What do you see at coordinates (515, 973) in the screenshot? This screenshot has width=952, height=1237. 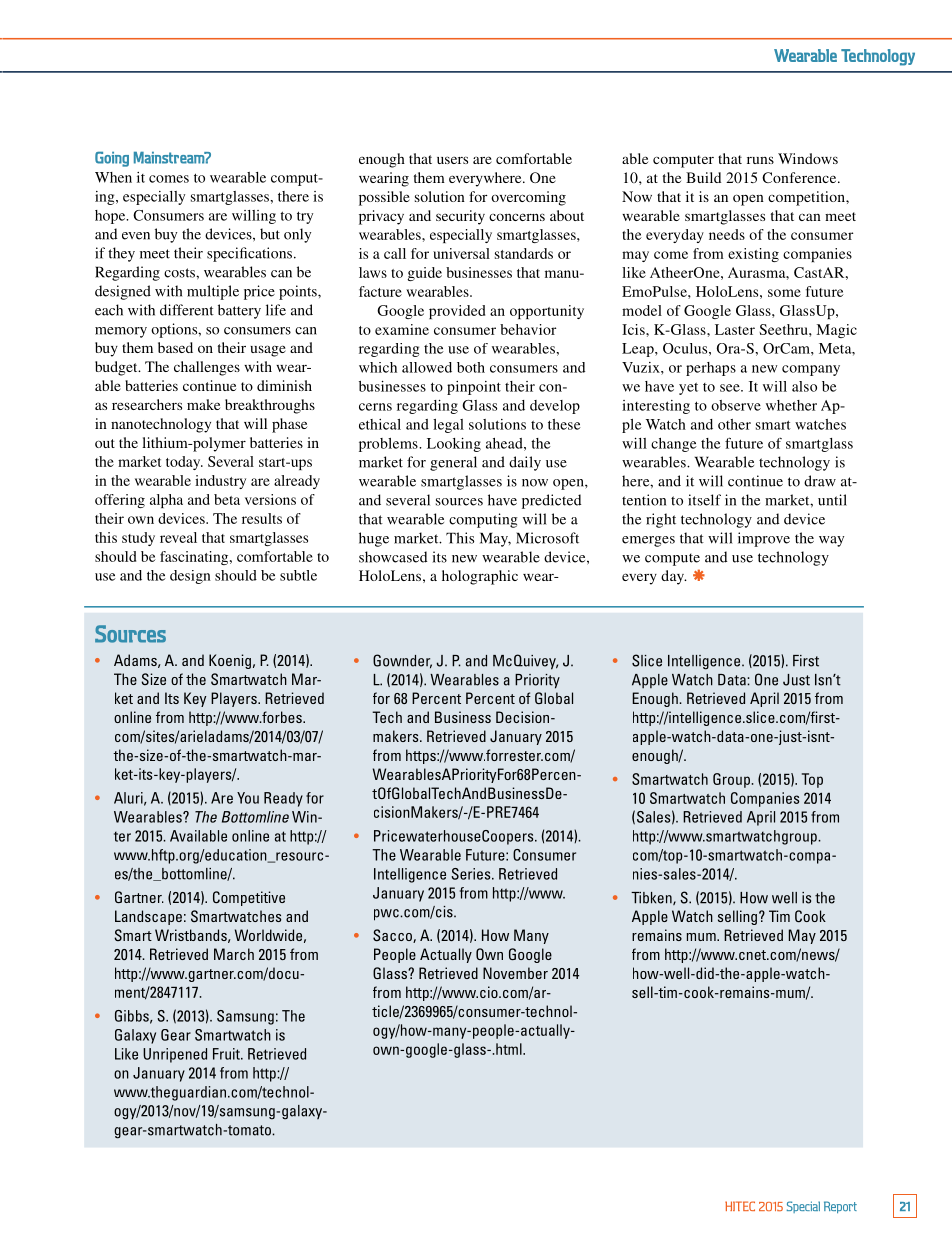 I see `November` at bounding box center [515, 973].
